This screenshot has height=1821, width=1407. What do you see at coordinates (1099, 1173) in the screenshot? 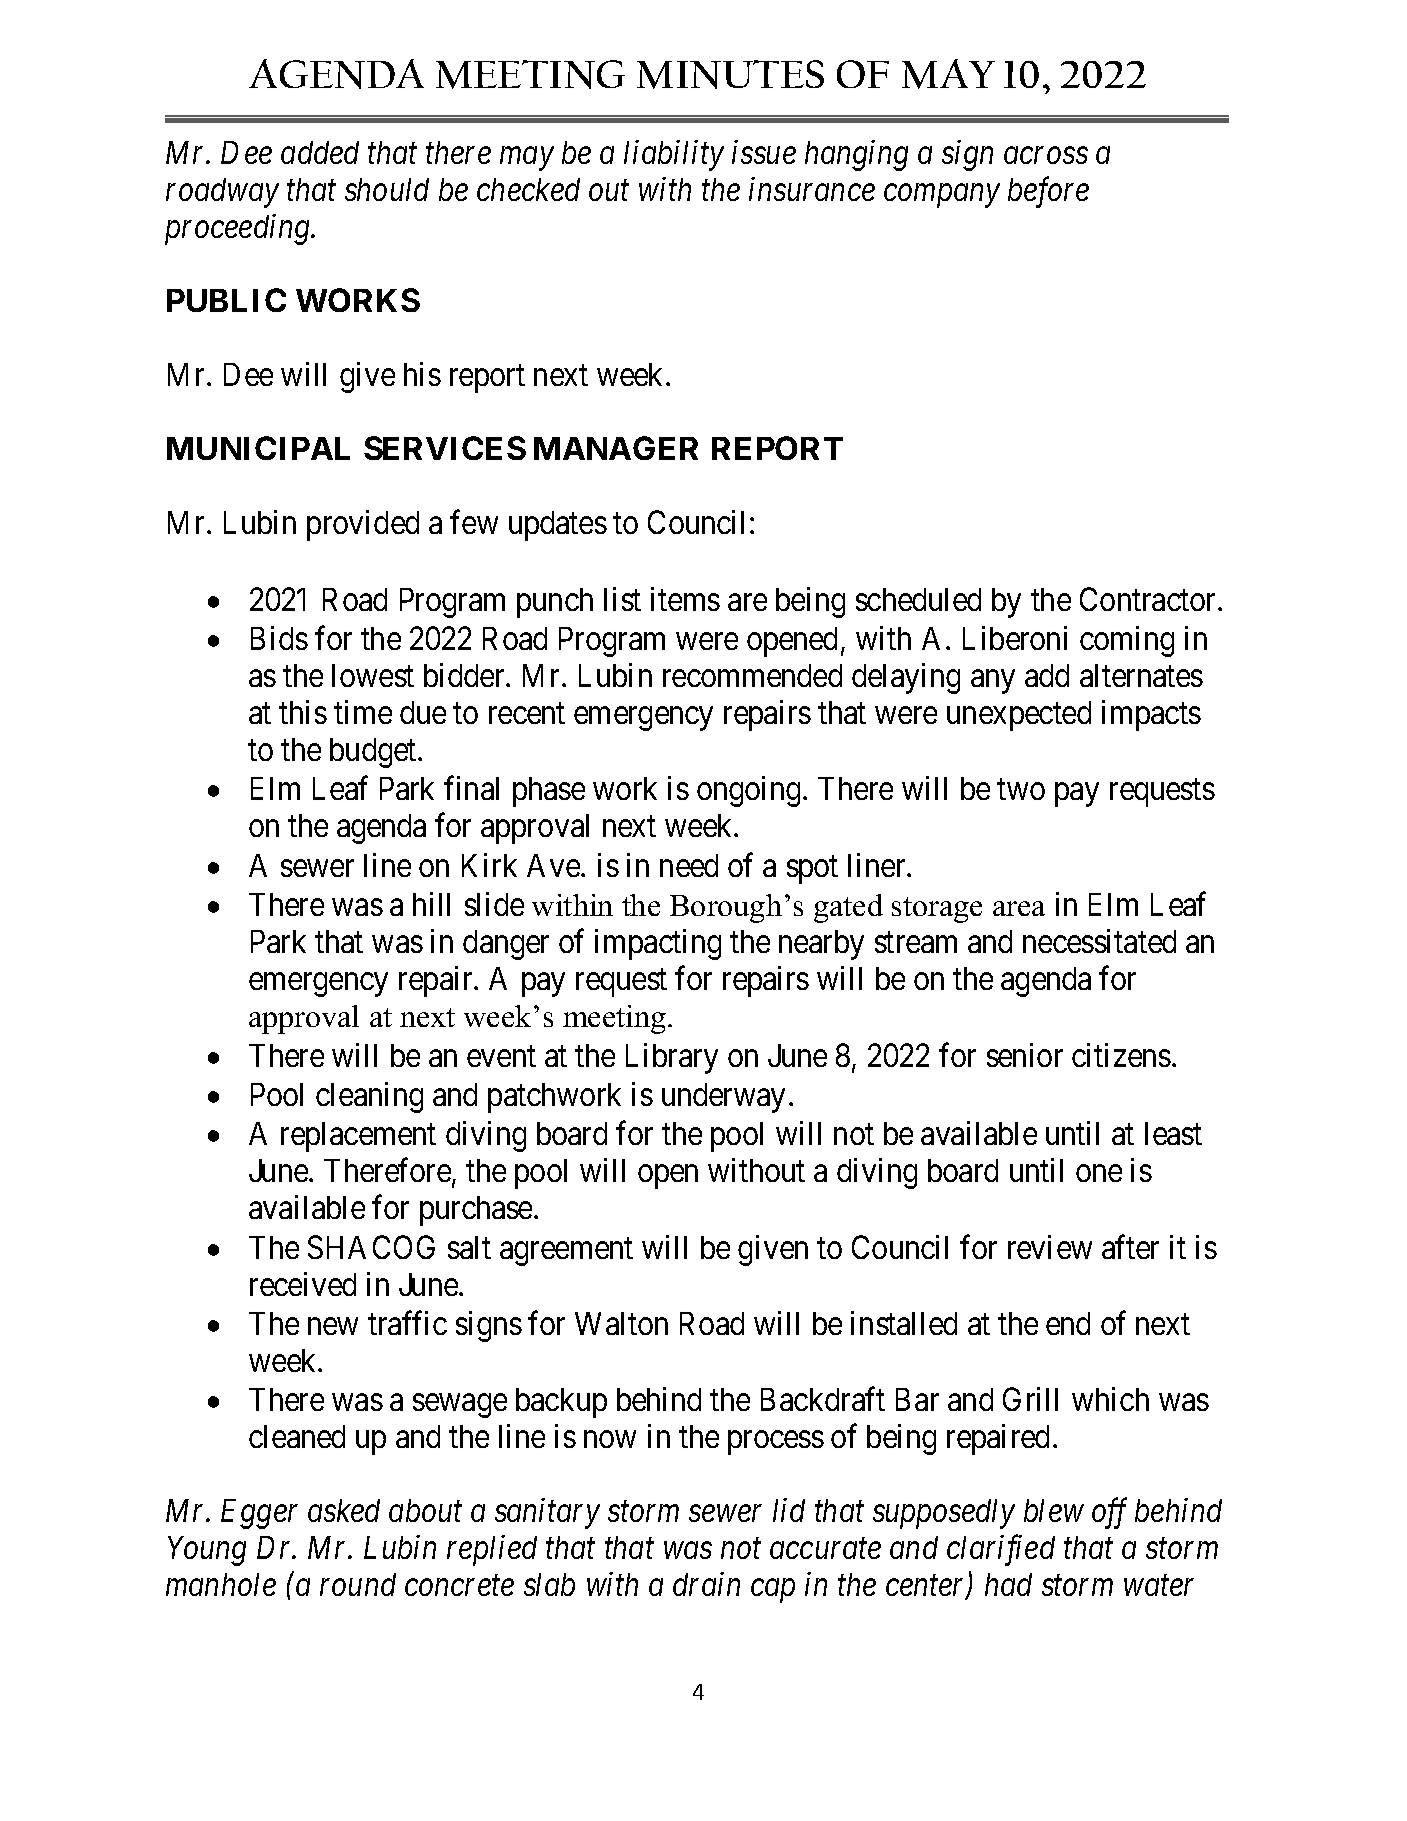
I see `one` at bounding box center [1099, 1173].
